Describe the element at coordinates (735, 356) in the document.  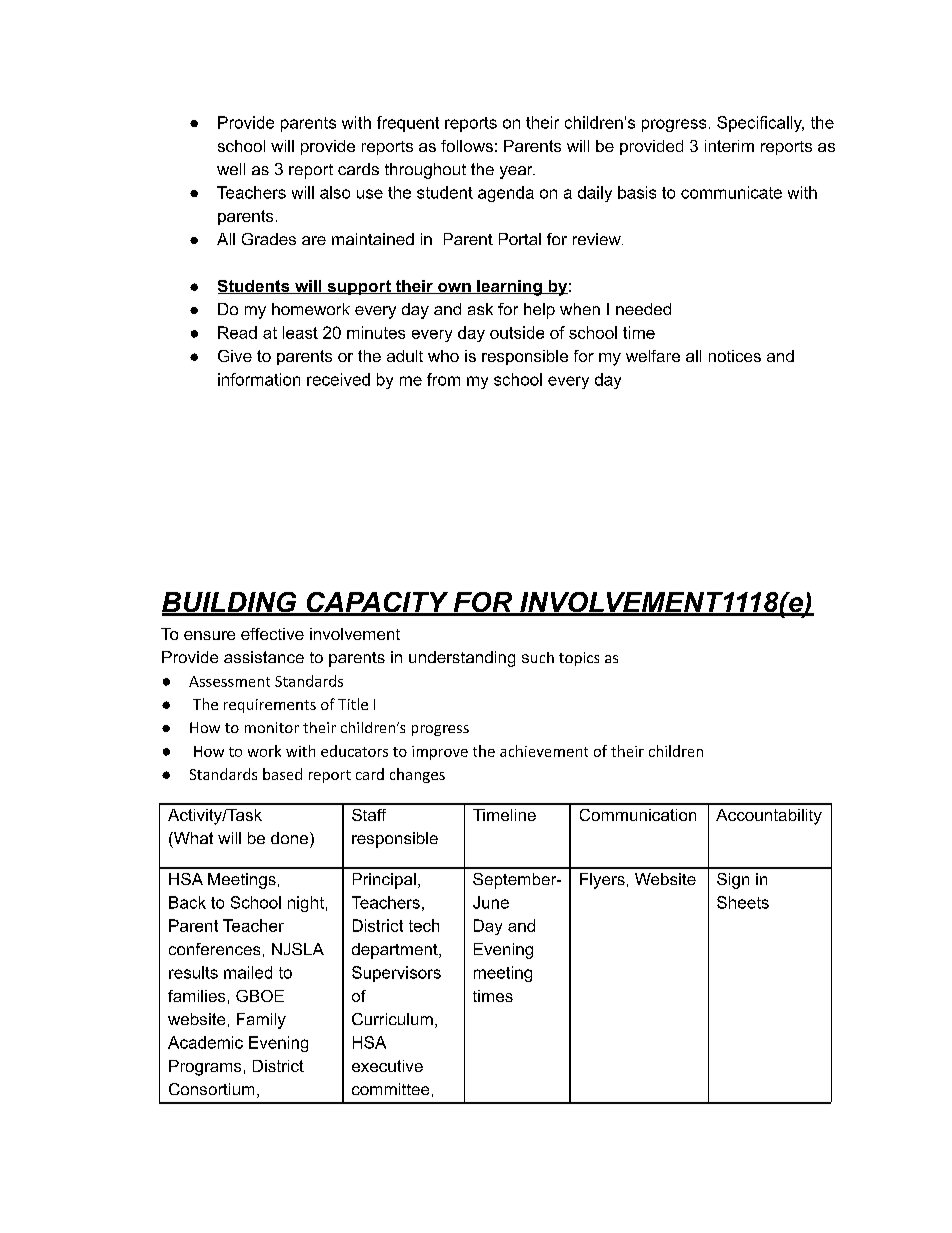
I see `notices` at that location.
